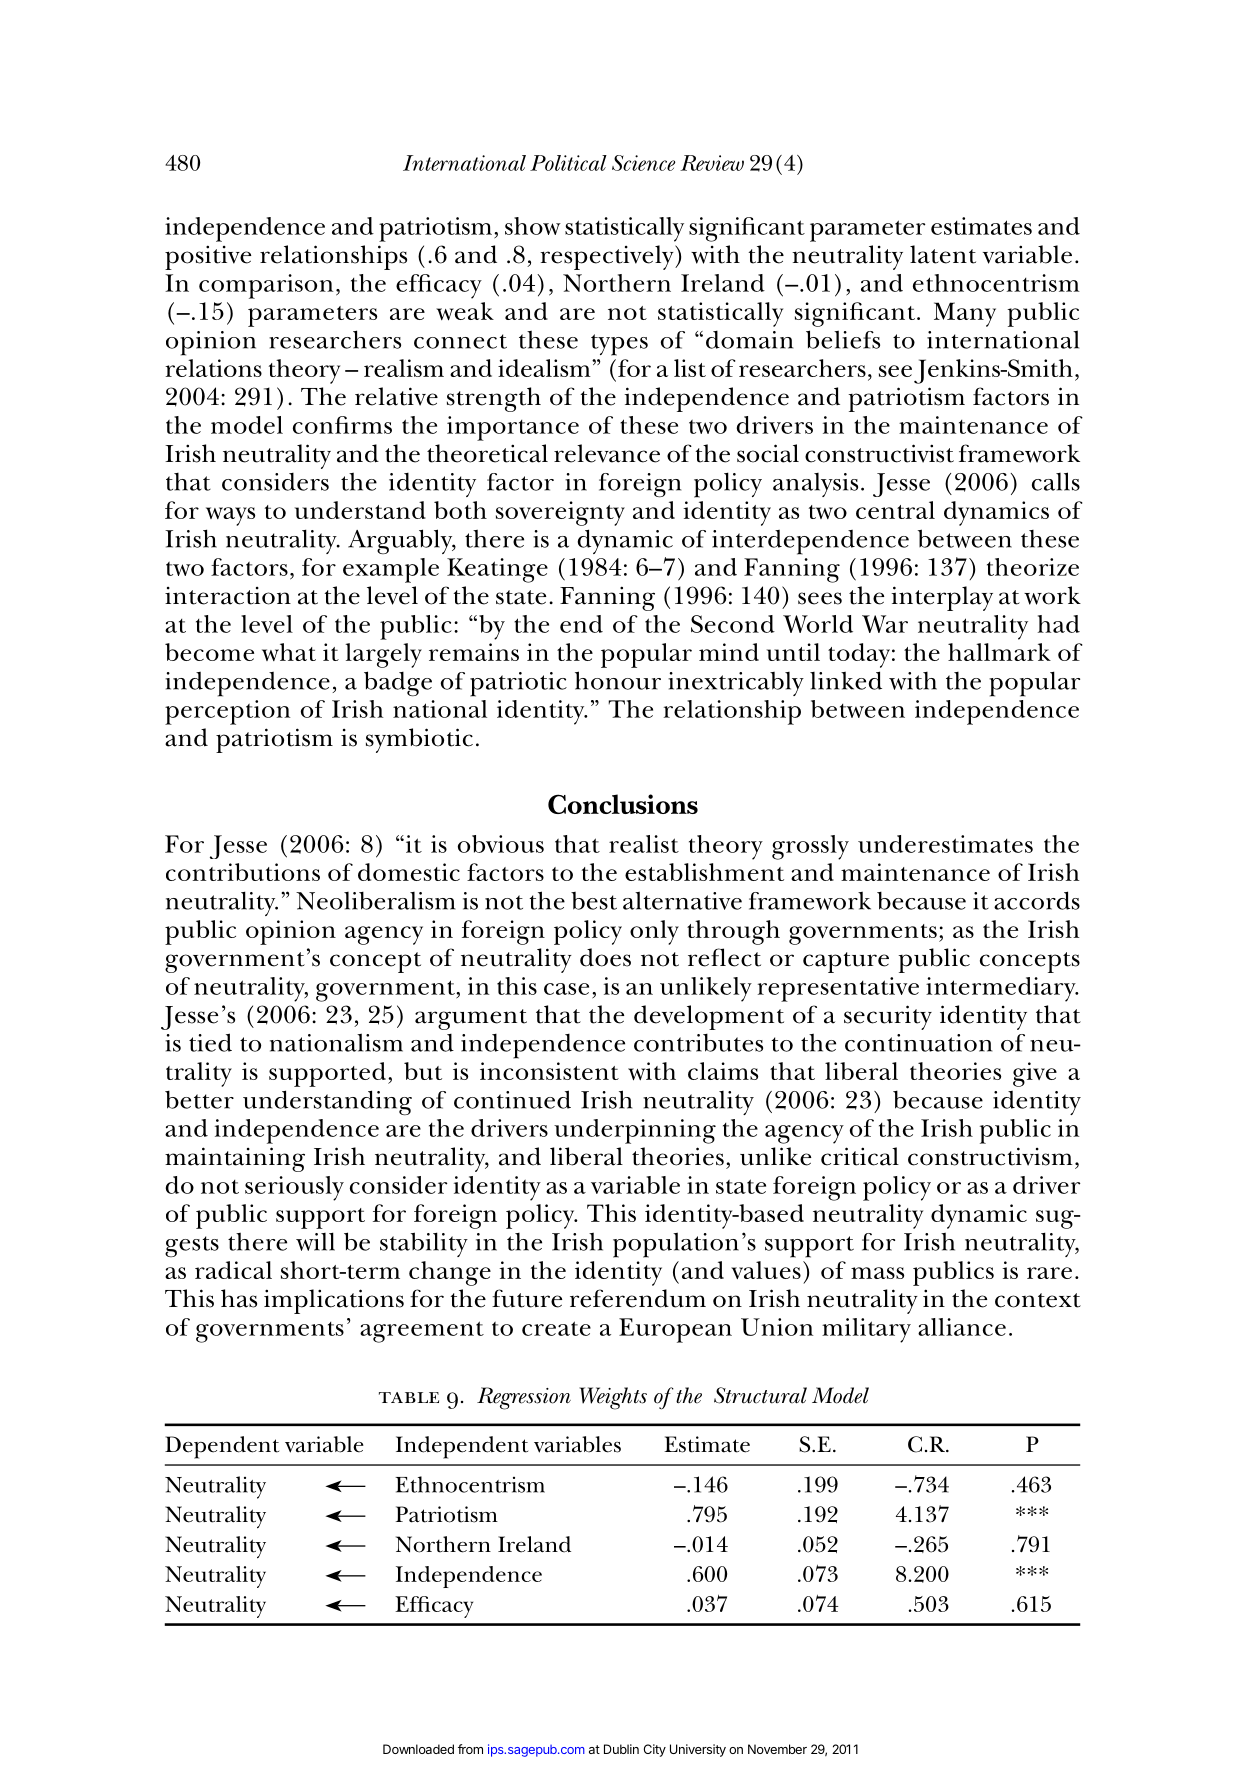  I want to click on Downloaded, so click(418, 1749).
